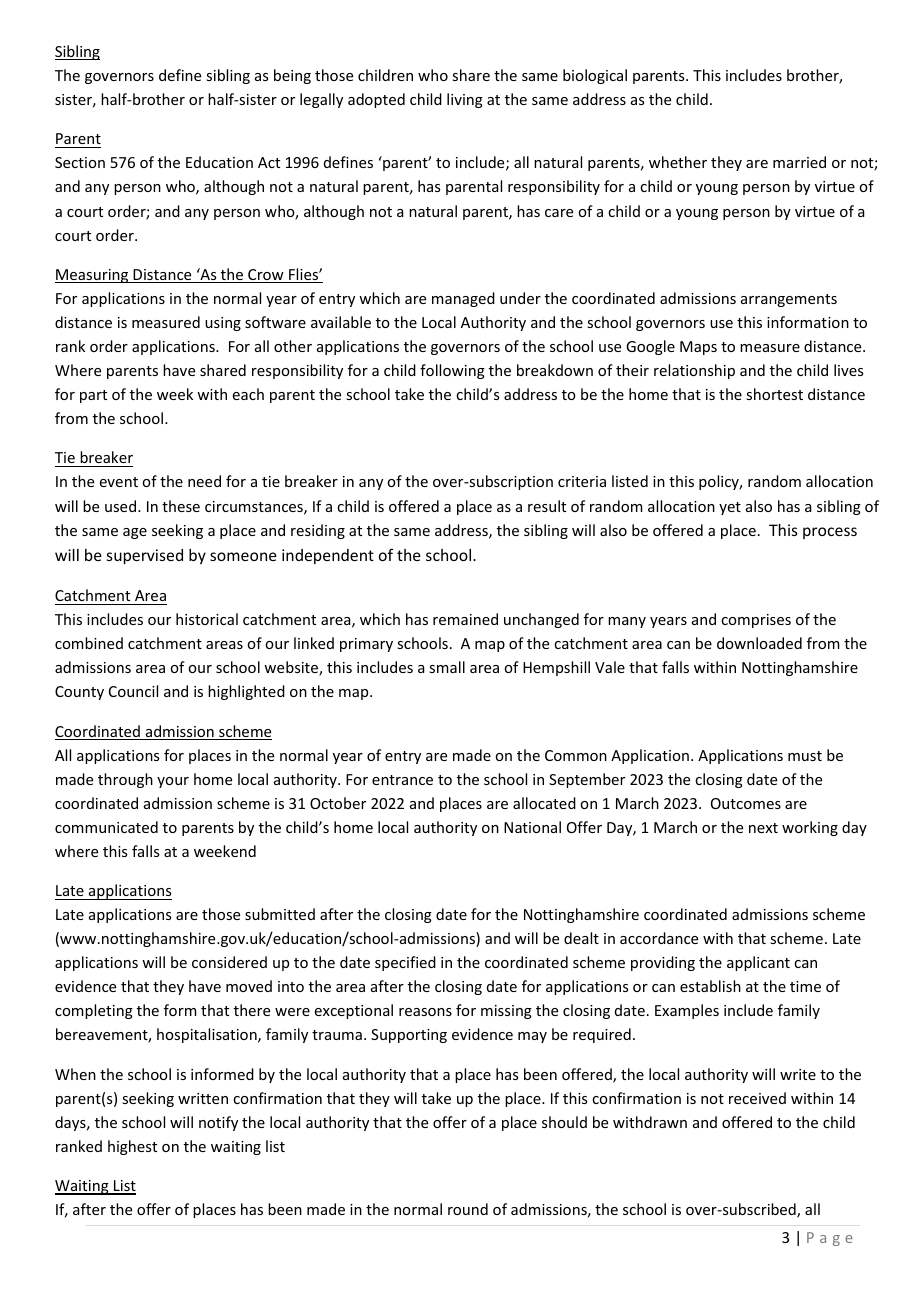 This document has height=1308, width=924. What do you see at coordinates (132, 1147) in the document?
I see `highest` at bounding box center [132, 1147].
